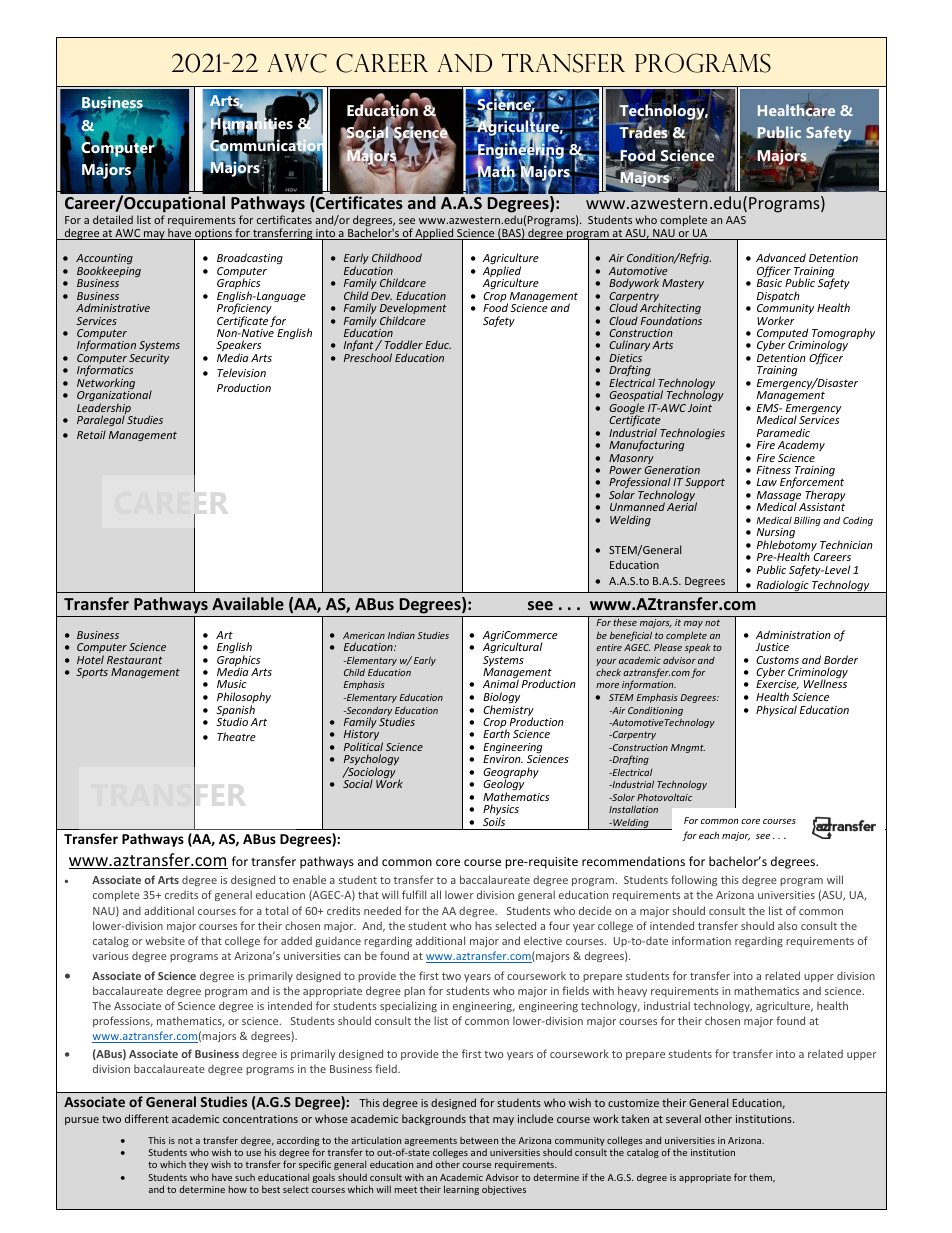 Image resolution: width=952 pixels, height=1233 pixels. Describe the element at coordinates (736, 220) in the page. I see `AAS` at that location.
